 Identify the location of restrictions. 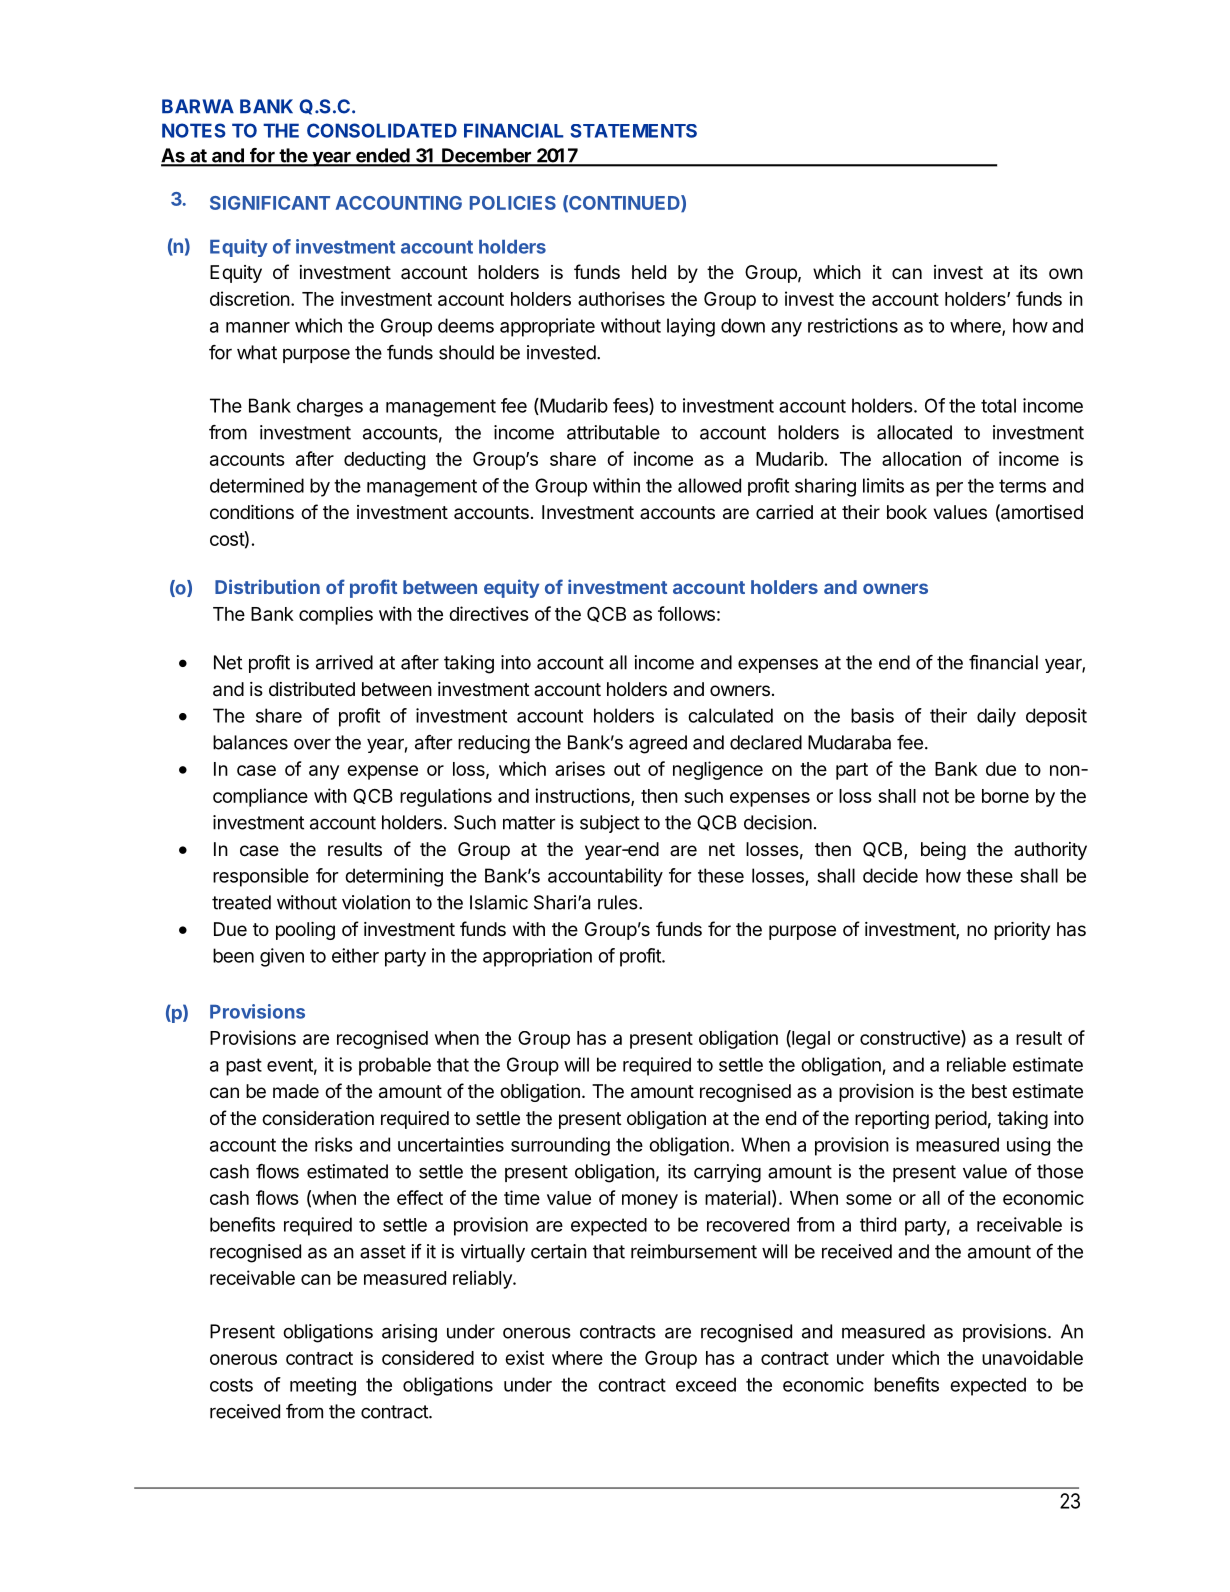
(853, 325).
